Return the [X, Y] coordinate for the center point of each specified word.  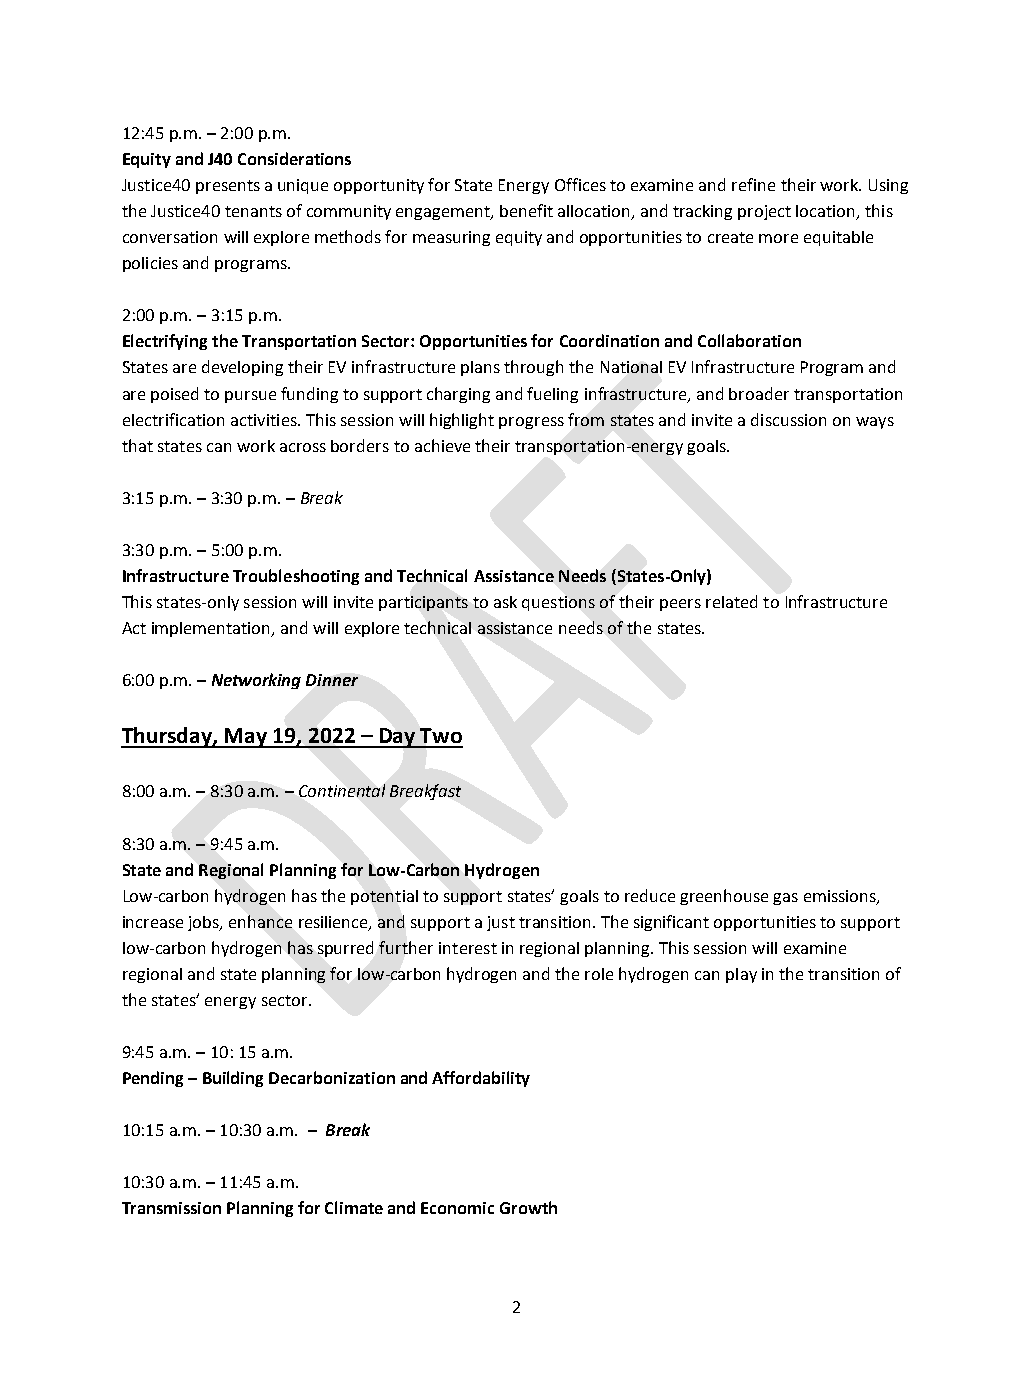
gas [785, 899]
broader [759, 393]
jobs [205, 923]
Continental [342, 790]
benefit [526, 210]
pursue [250, 397]
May [246, 738]
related [731, 601]
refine [753, 184]
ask [505, 602]
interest [468, 948]
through [533, 368]
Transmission [171, 1208]
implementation [212, 629]
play [741, 975]
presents [228, 187]
